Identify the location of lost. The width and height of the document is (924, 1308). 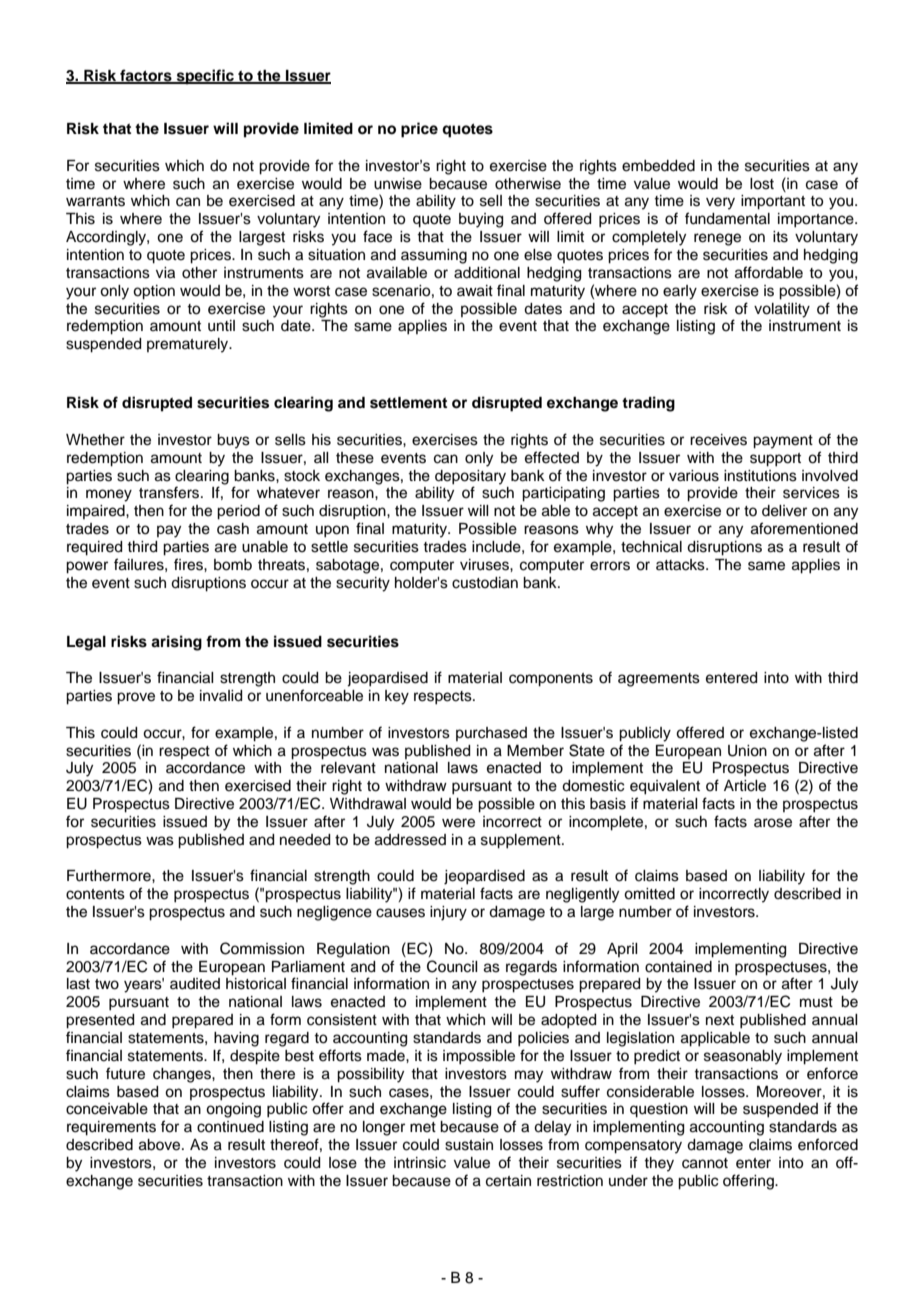
(762, 184).
